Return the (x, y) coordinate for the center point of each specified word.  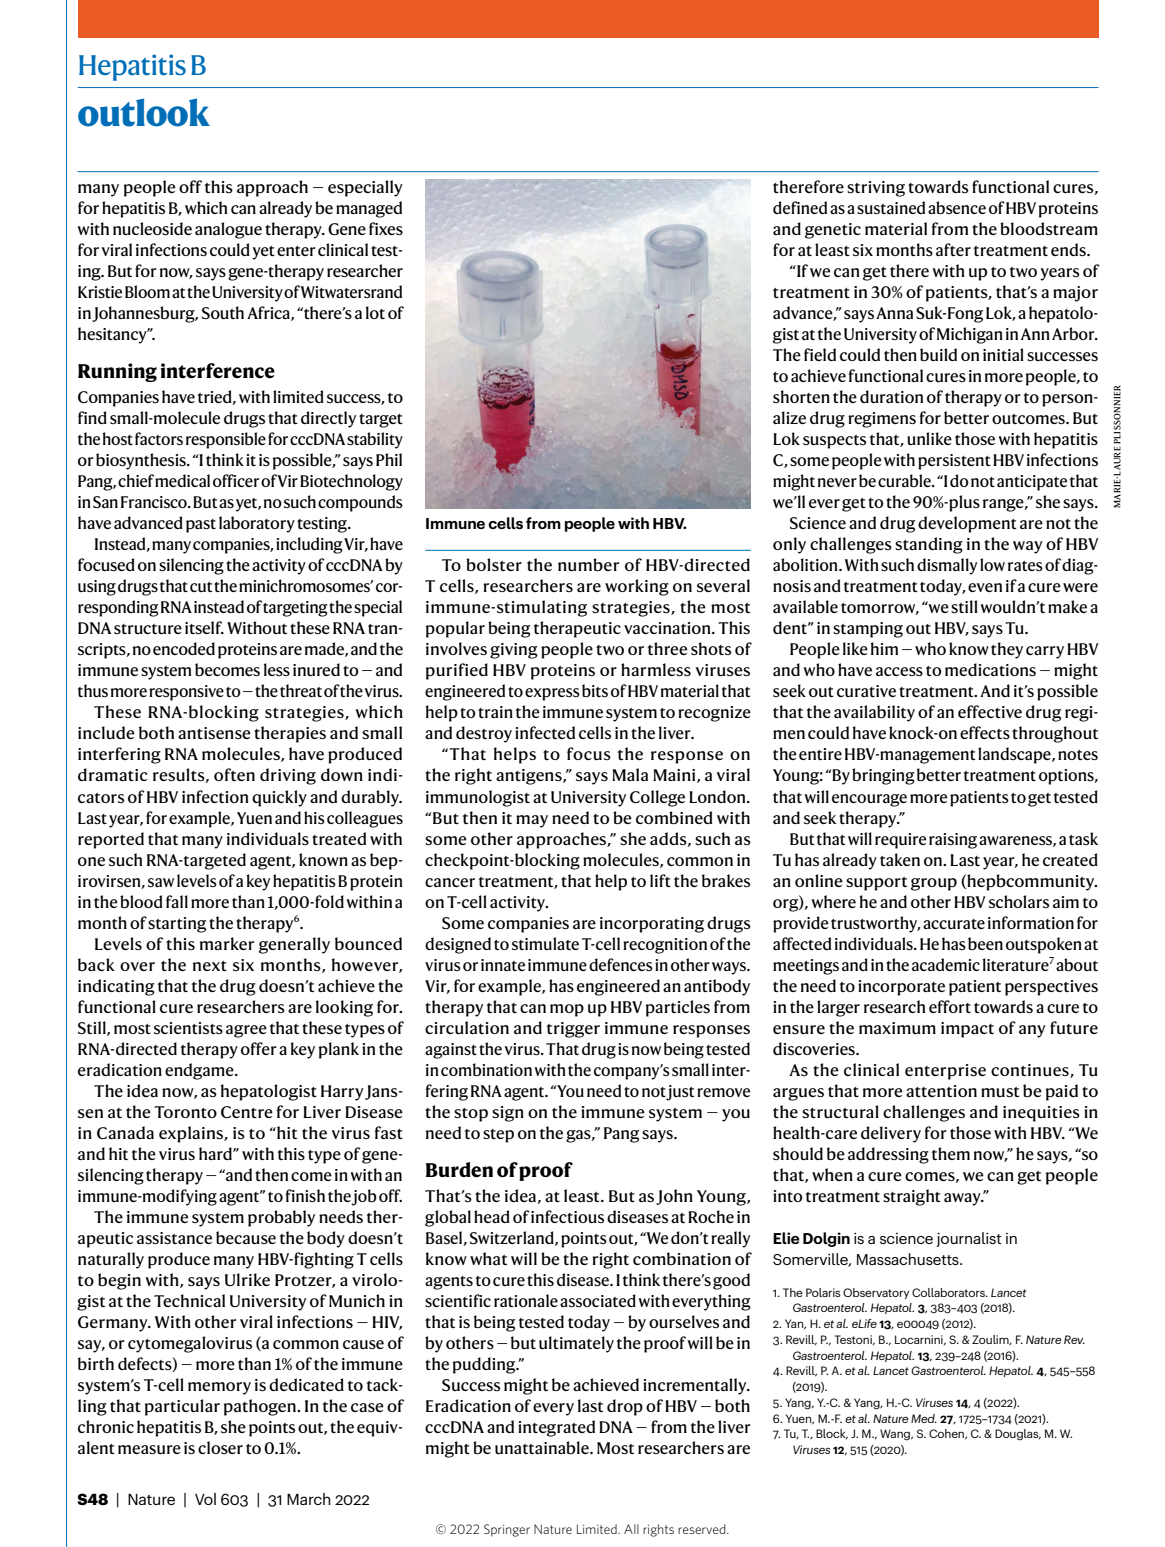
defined (800, 207)
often (234, 774)
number (588, 564)
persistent (954, 462)
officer (236, 480)
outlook (144, 112)
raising (953, 841)
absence (957, 207)
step (498, 1136)
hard (216, 1153)
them (951, 1153)
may (532, 821)
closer (220, 1447)
